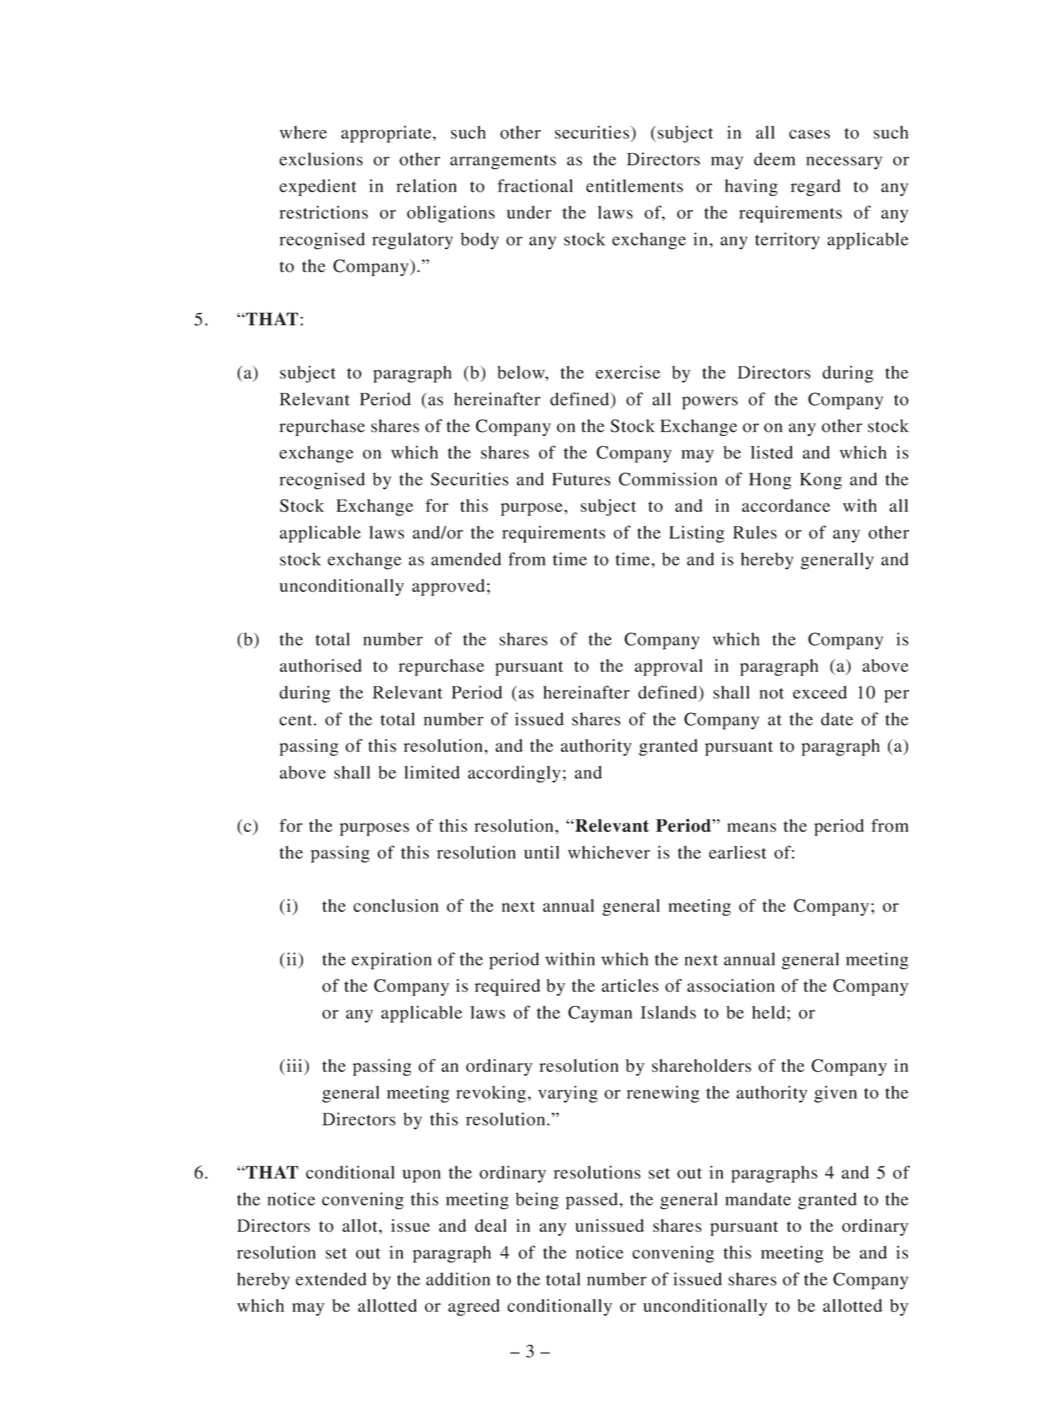 The height and width of the screenshot is (1414, 1060). Describe the element at coordinates (331, 1279) in the screenshot. I see `extended` at that location.
